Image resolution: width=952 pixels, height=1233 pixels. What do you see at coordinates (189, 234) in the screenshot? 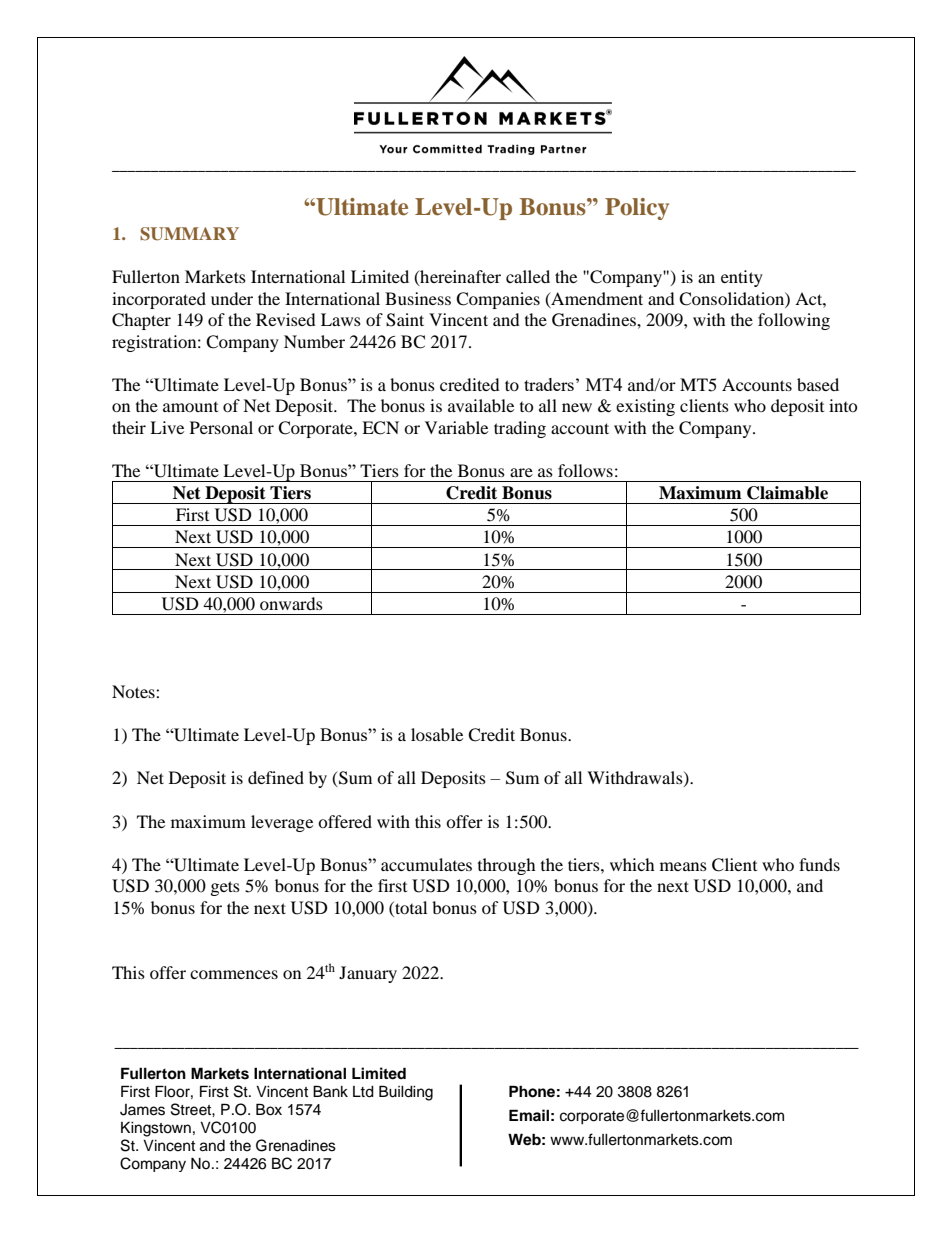
I see `SUMMARY` at bounding box center [189, 234].
